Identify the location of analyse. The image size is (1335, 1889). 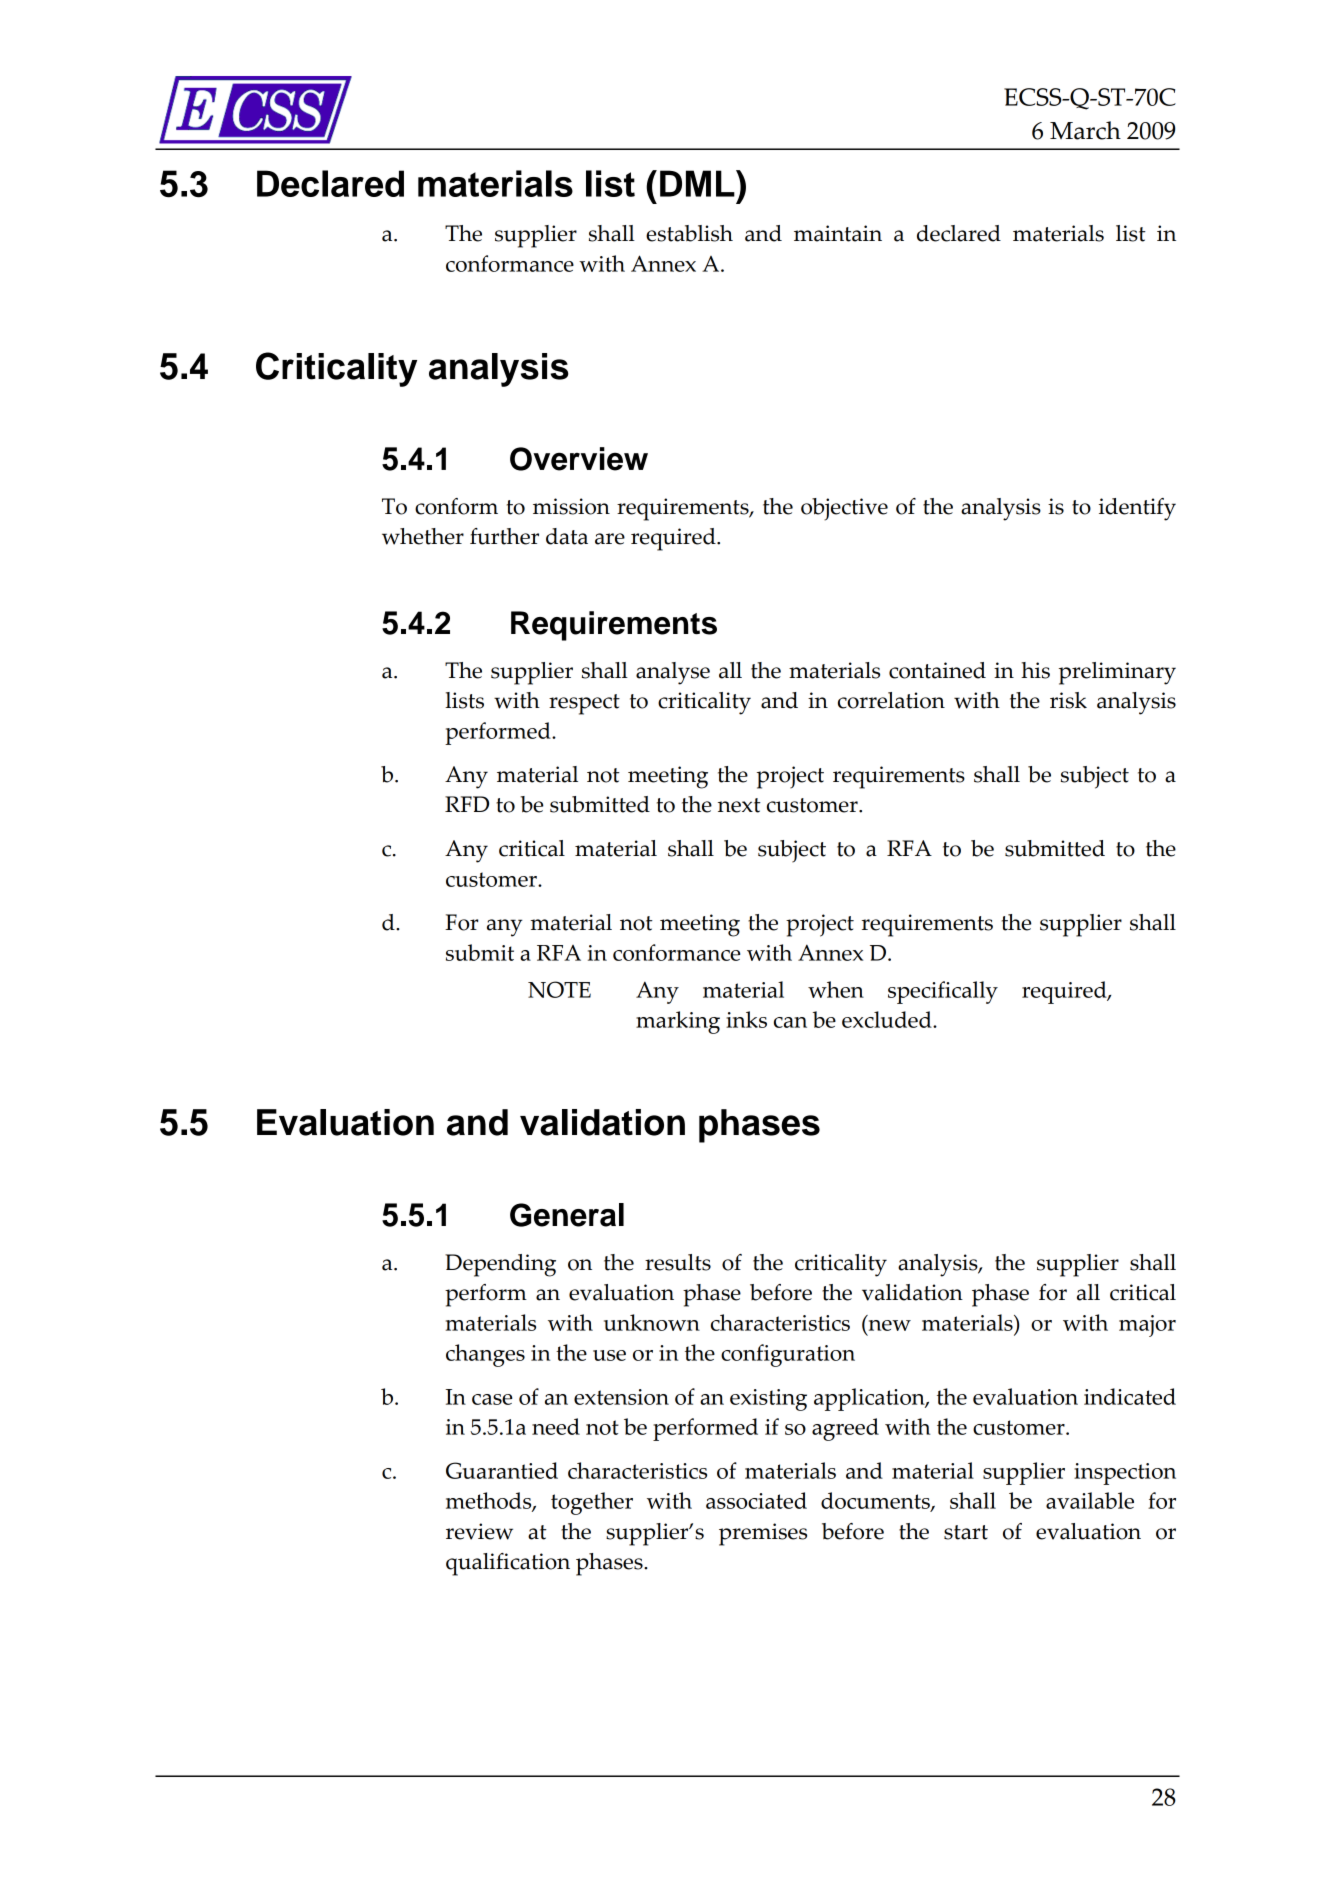
(673, 673).
